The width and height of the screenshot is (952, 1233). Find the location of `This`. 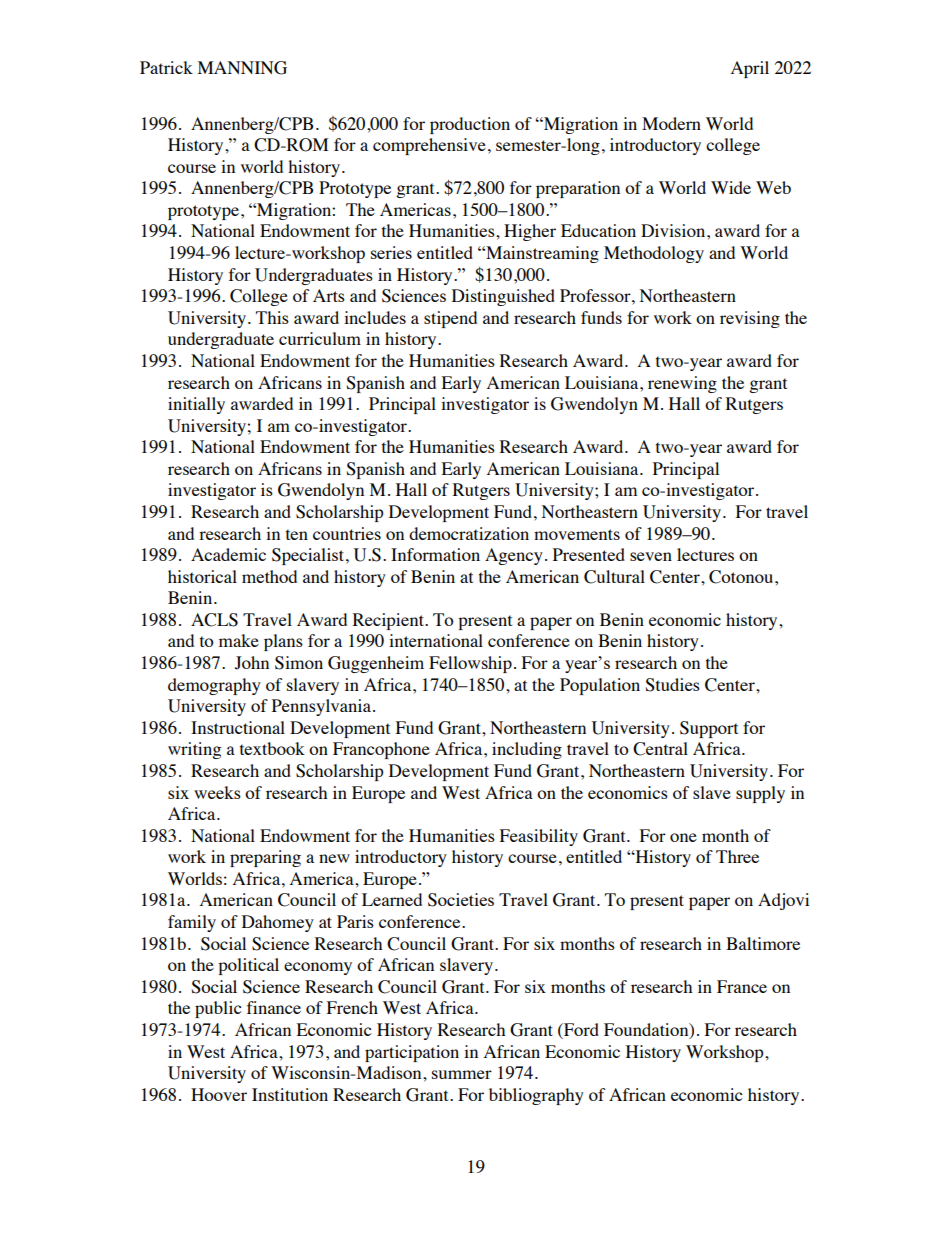

This is located at coordinates (272, 317).
